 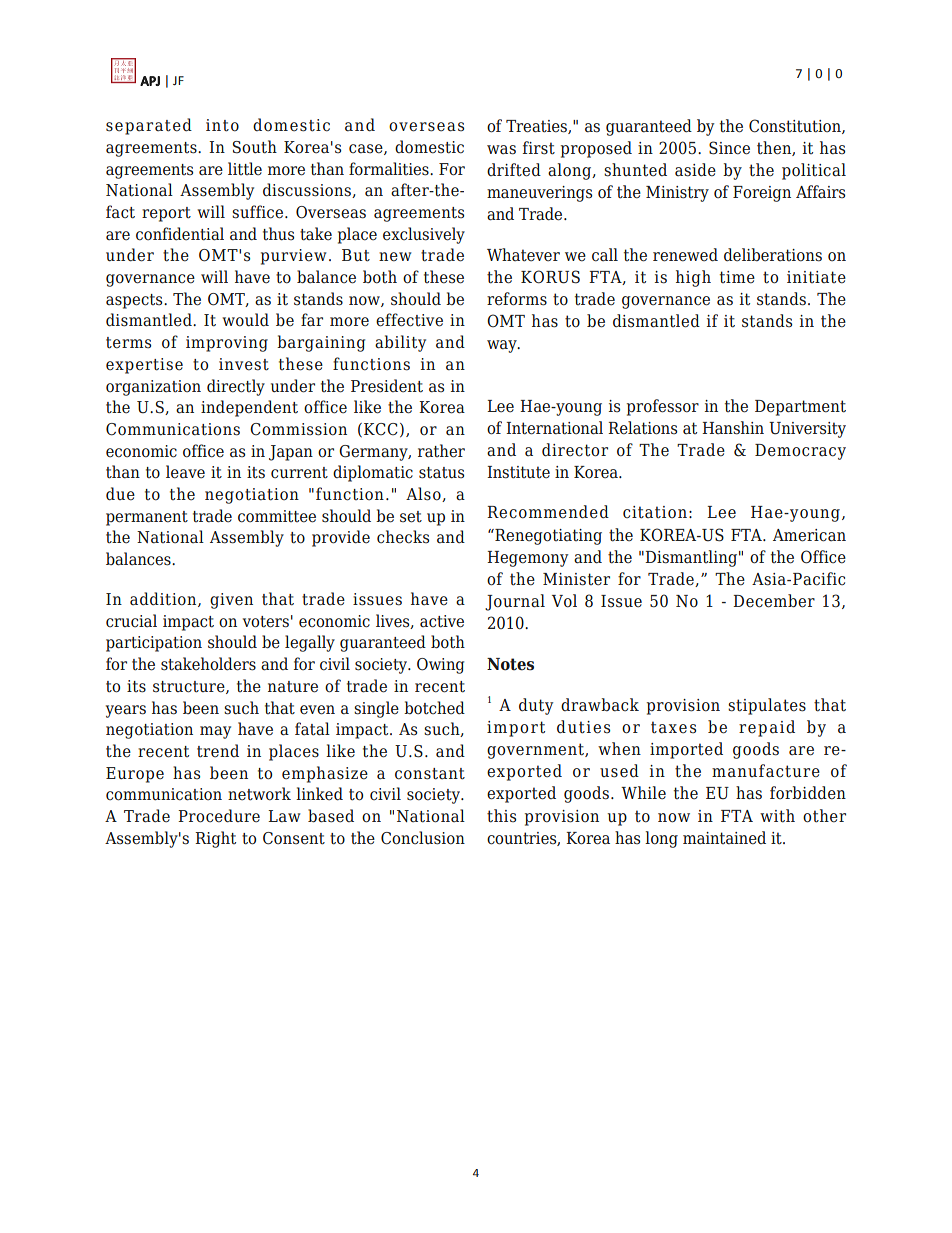 What do you see at coordinates (219, 816) in the document?
I see `Procedure` at bounding box center [219, 816].
